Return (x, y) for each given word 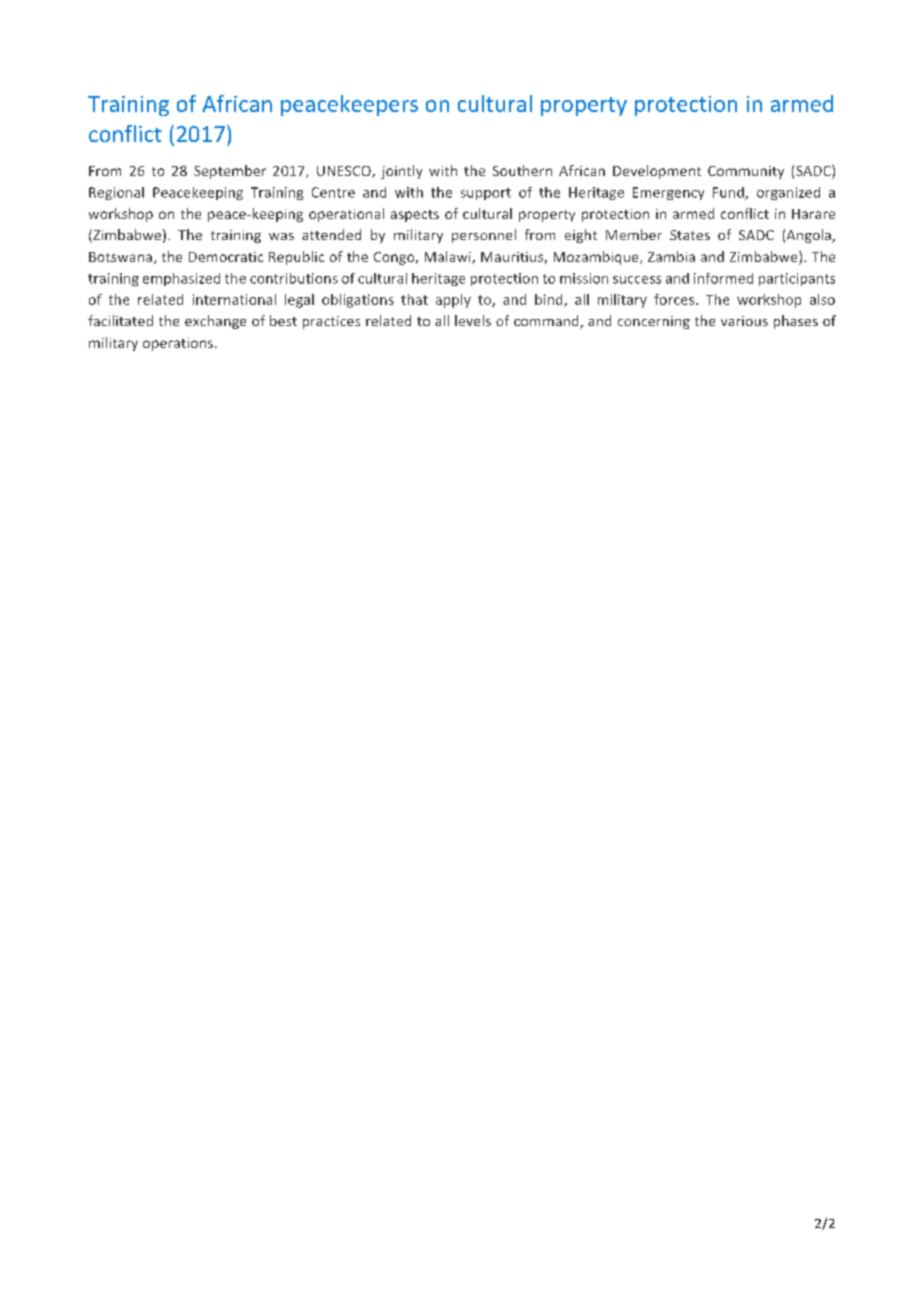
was (281, 236)
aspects (415, 216)
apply (453, 301)
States (690, 235)
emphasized (181, 279)
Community (746, 172)
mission (584, 278)
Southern (522, 170)
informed (723, 278)
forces (675, 299)
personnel (484, 236)
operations (179, 344)
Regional (116, 193)
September (230, 172)
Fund (729, 193)
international (234, 299)
